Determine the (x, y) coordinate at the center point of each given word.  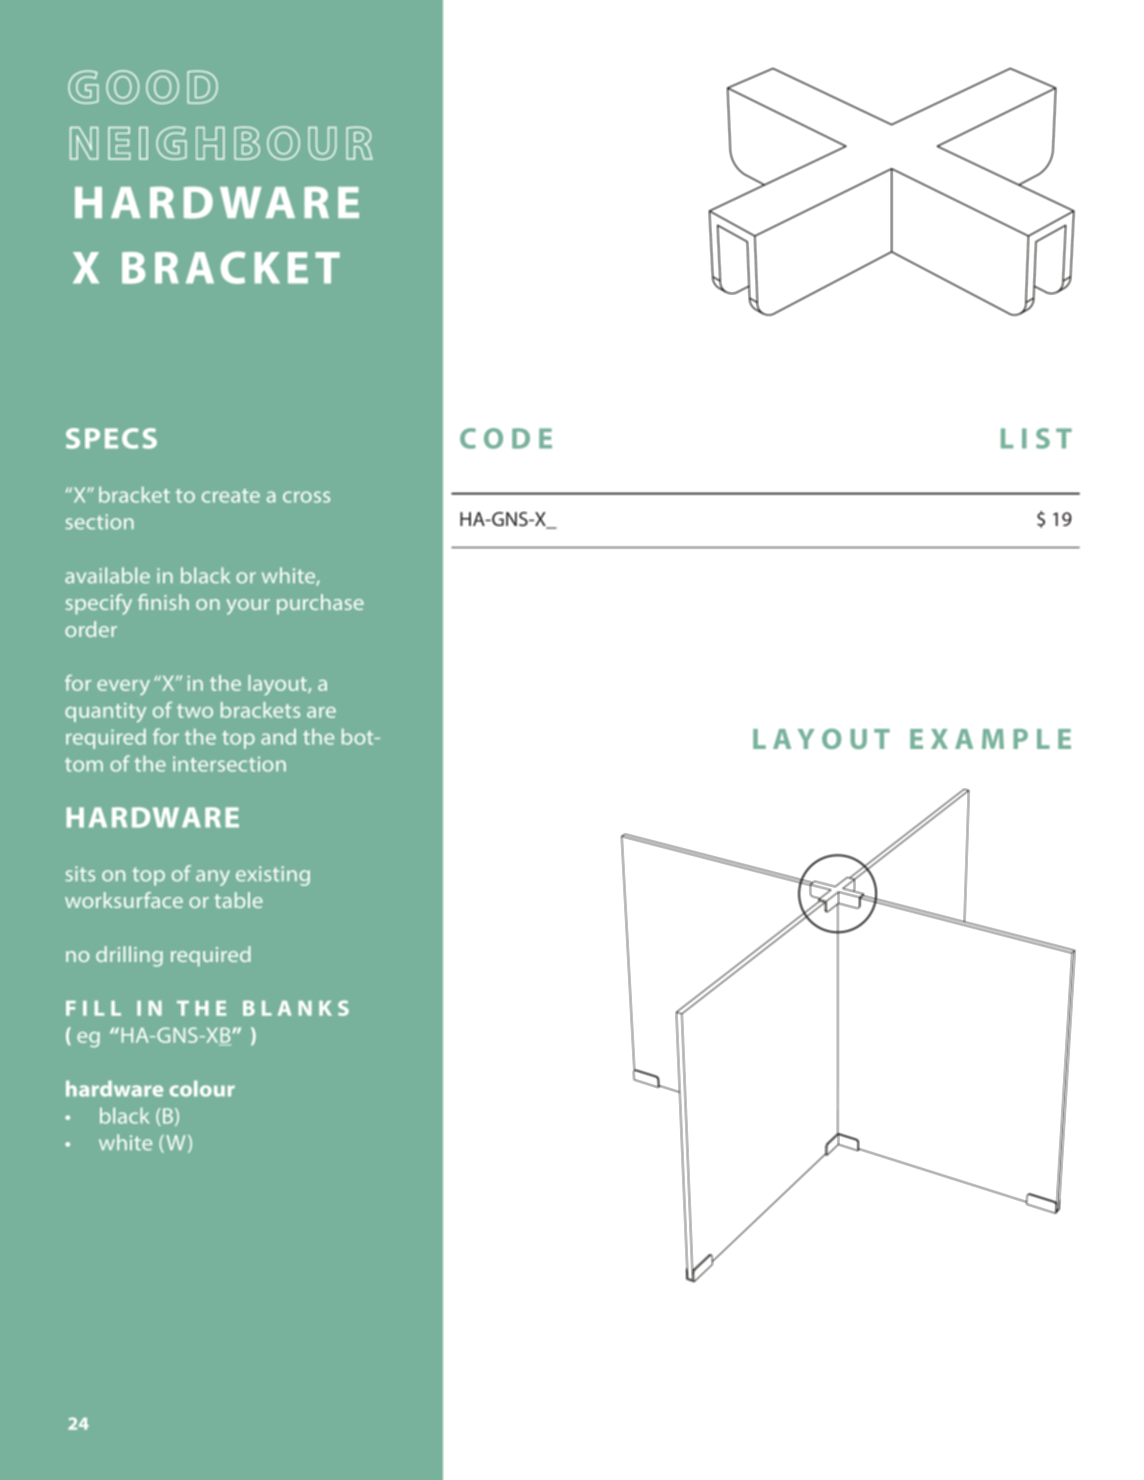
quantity (105, 713)
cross (306, 497)
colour (202, 1089)
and (278, 737)
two (195, 711)
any (213, 878)
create (231, 496)
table (238, 900)
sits (80, 873)
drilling (129, 956)
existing (273, 876)
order (91, 629)
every (123, 687)
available (107, 575)
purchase (320, 604)
